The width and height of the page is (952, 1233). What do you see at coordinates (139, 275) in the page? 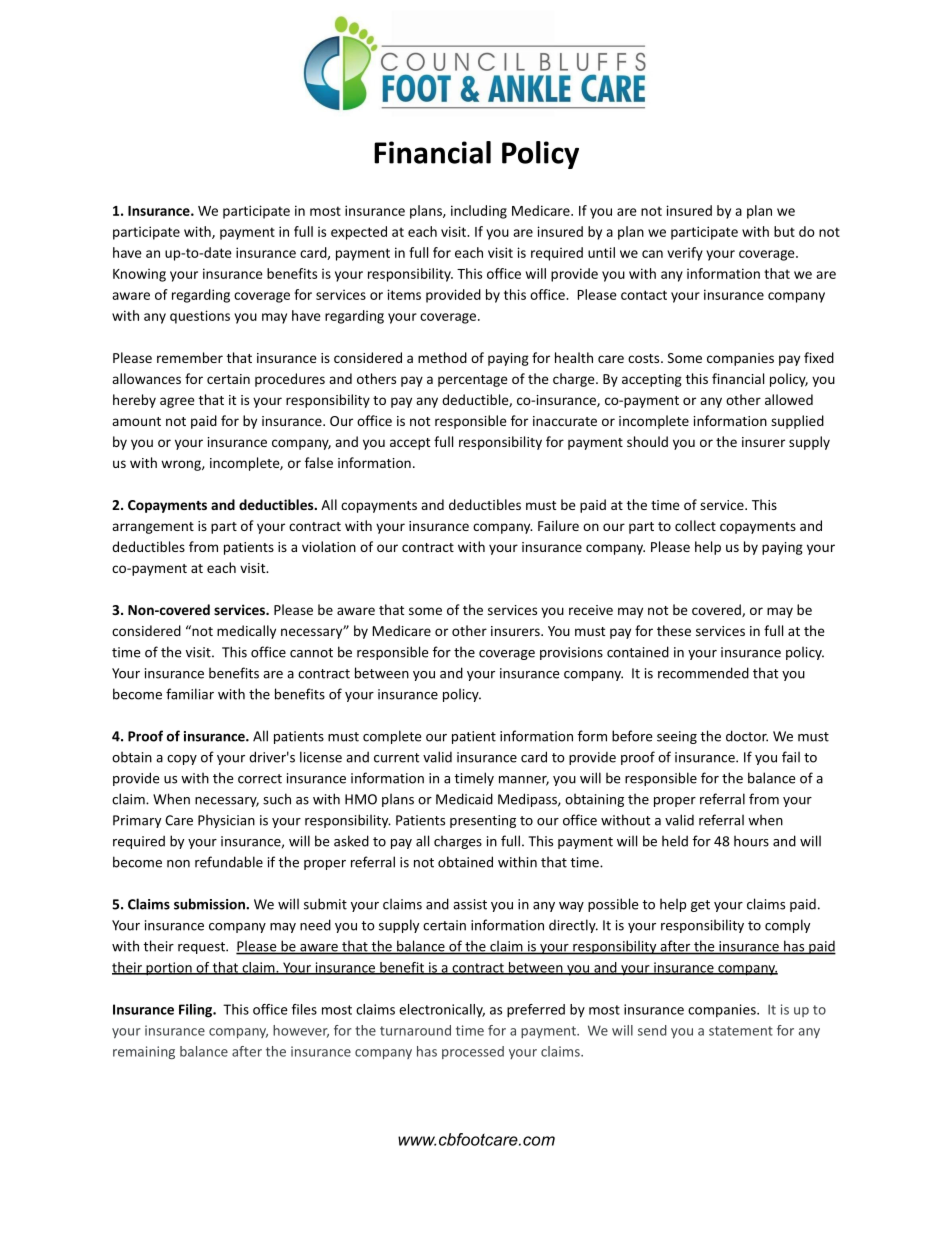
I see `Knowing` at bounding box center [139, 275].
